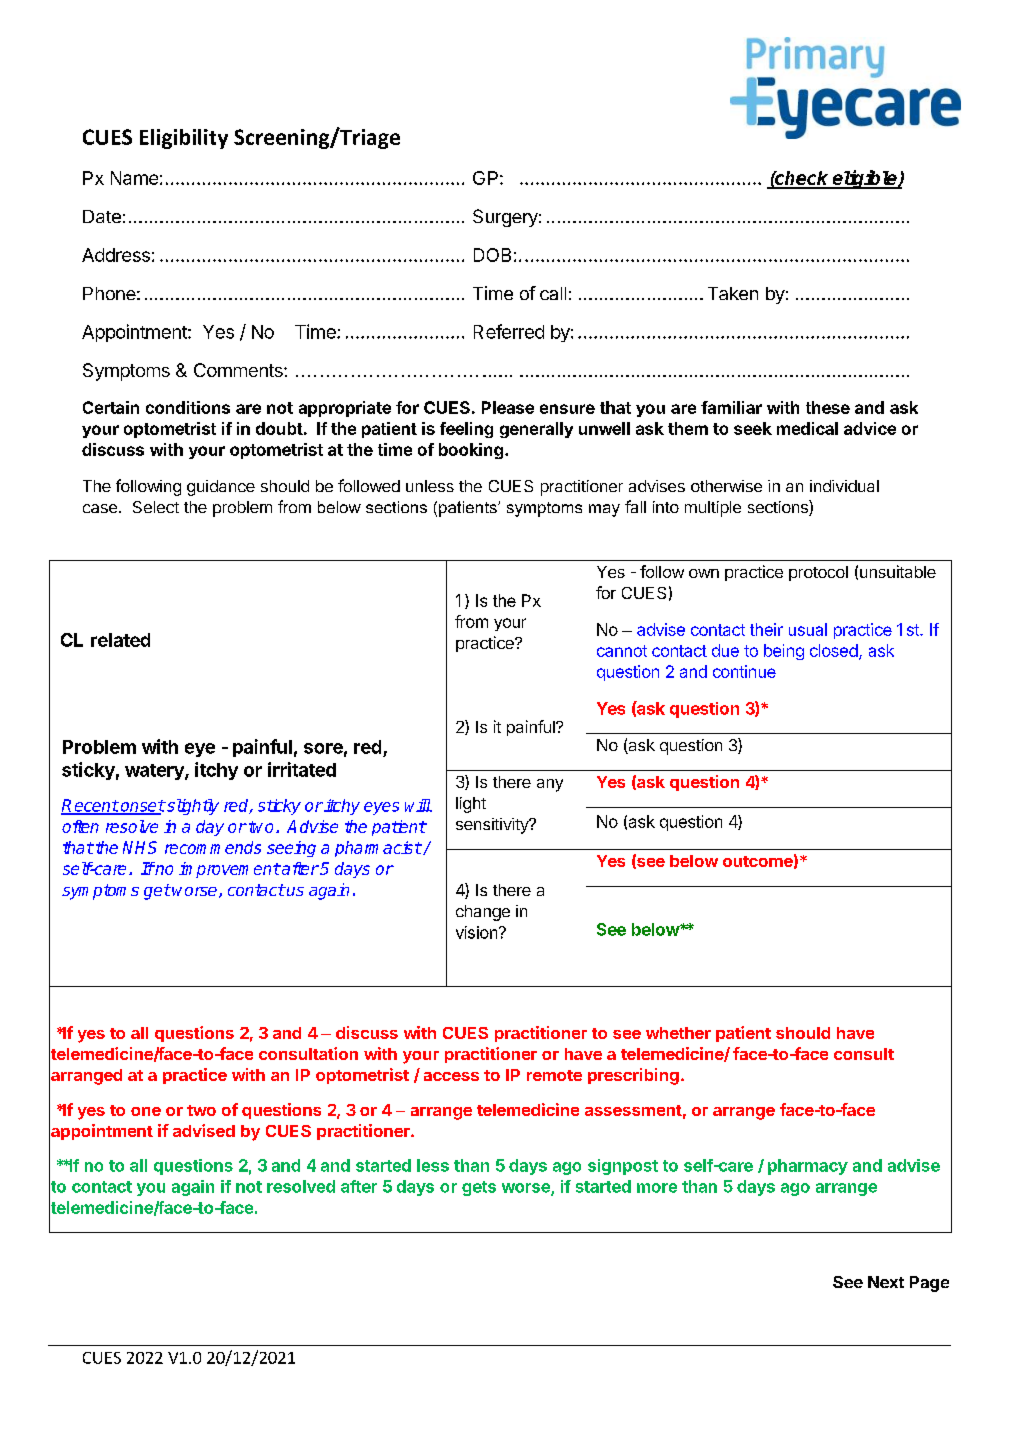  I want to click on Taken, so click(733, 293).
